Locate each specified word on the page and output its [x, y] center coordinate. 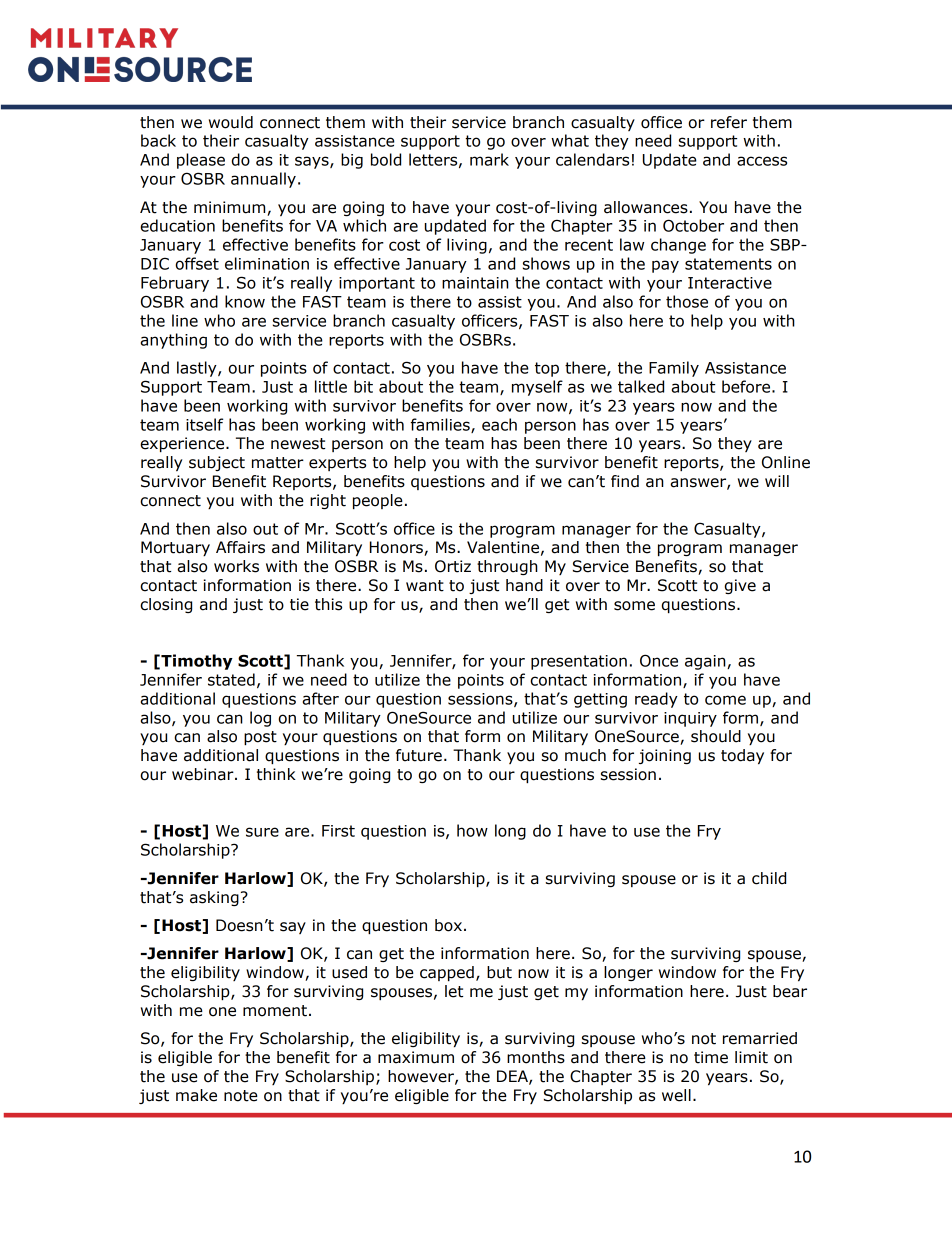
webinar [204, 774]
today [742, 756]
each [499, 424]
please [201, 161]
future [419, 755]
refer [729, 122]
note [241, 1096]
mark [489, 159]
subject [217, 463]
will [777, 481]
